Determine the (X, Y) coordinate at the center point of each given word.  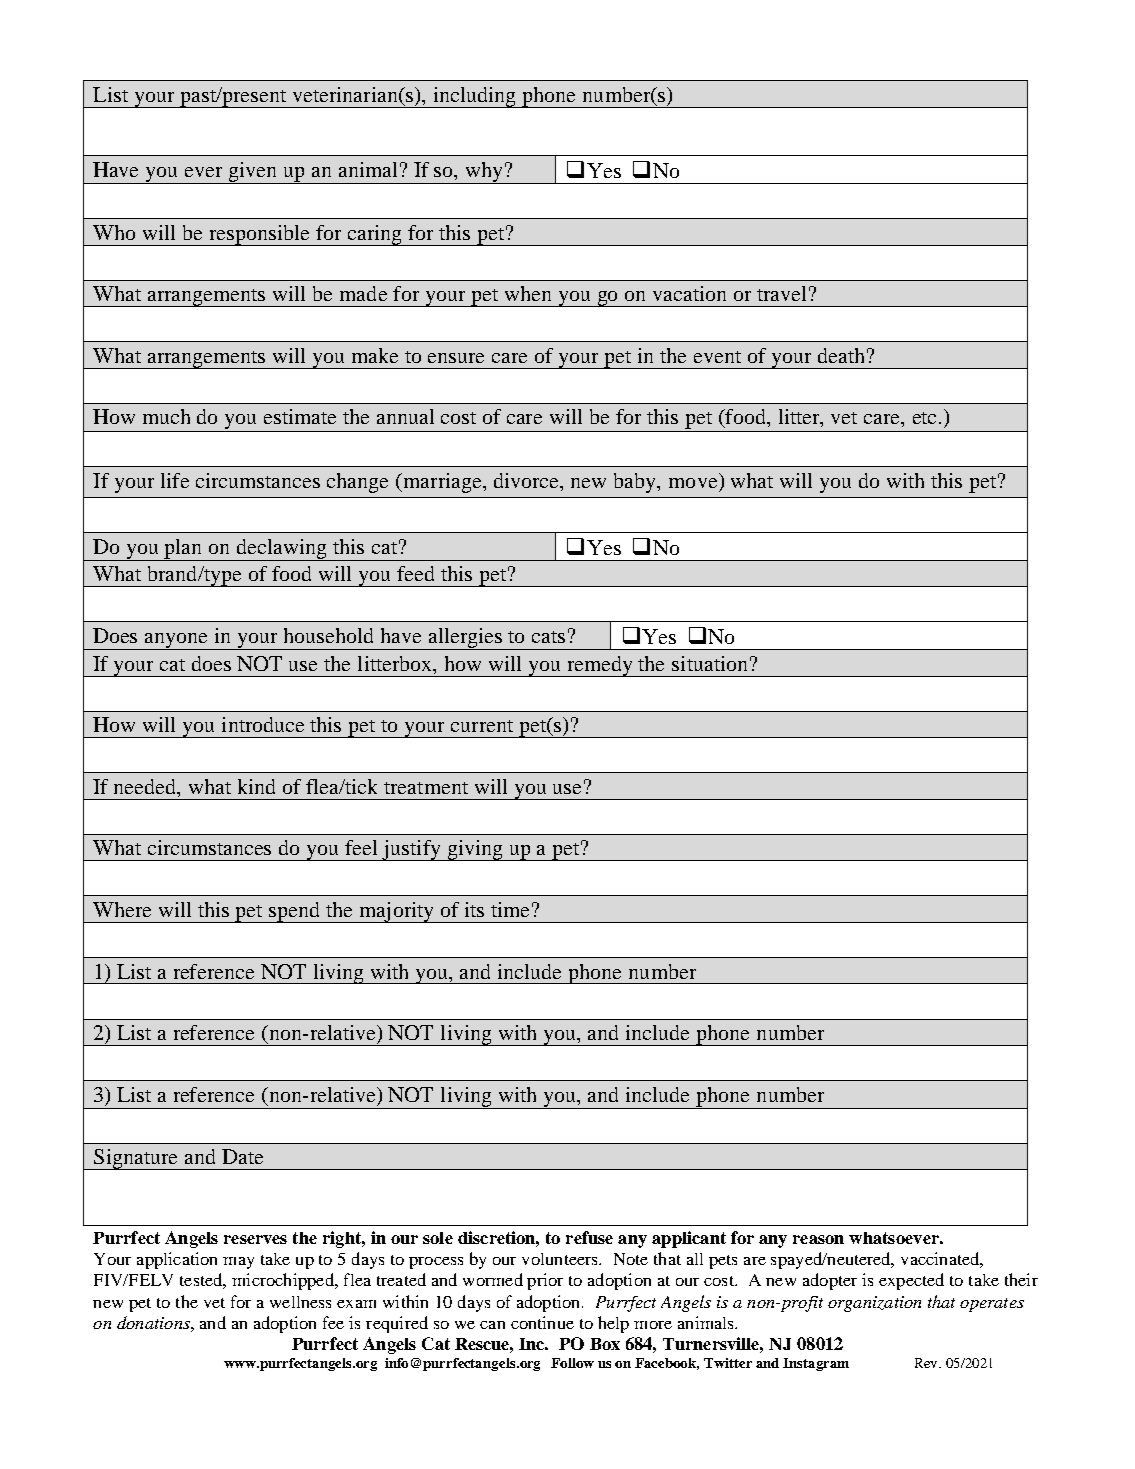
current (482, 726)
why (484, 173)
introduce (263, 724)
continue (542, 1322)
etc (924, 418)
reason (818, 1239)
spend (295, 912)
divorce (528, 482)
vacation (689, 293)
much (166, 416)
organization (874, 1304)
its (474, 909)
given (253, 173)
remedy (600, 666)
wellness (300, 1302)
